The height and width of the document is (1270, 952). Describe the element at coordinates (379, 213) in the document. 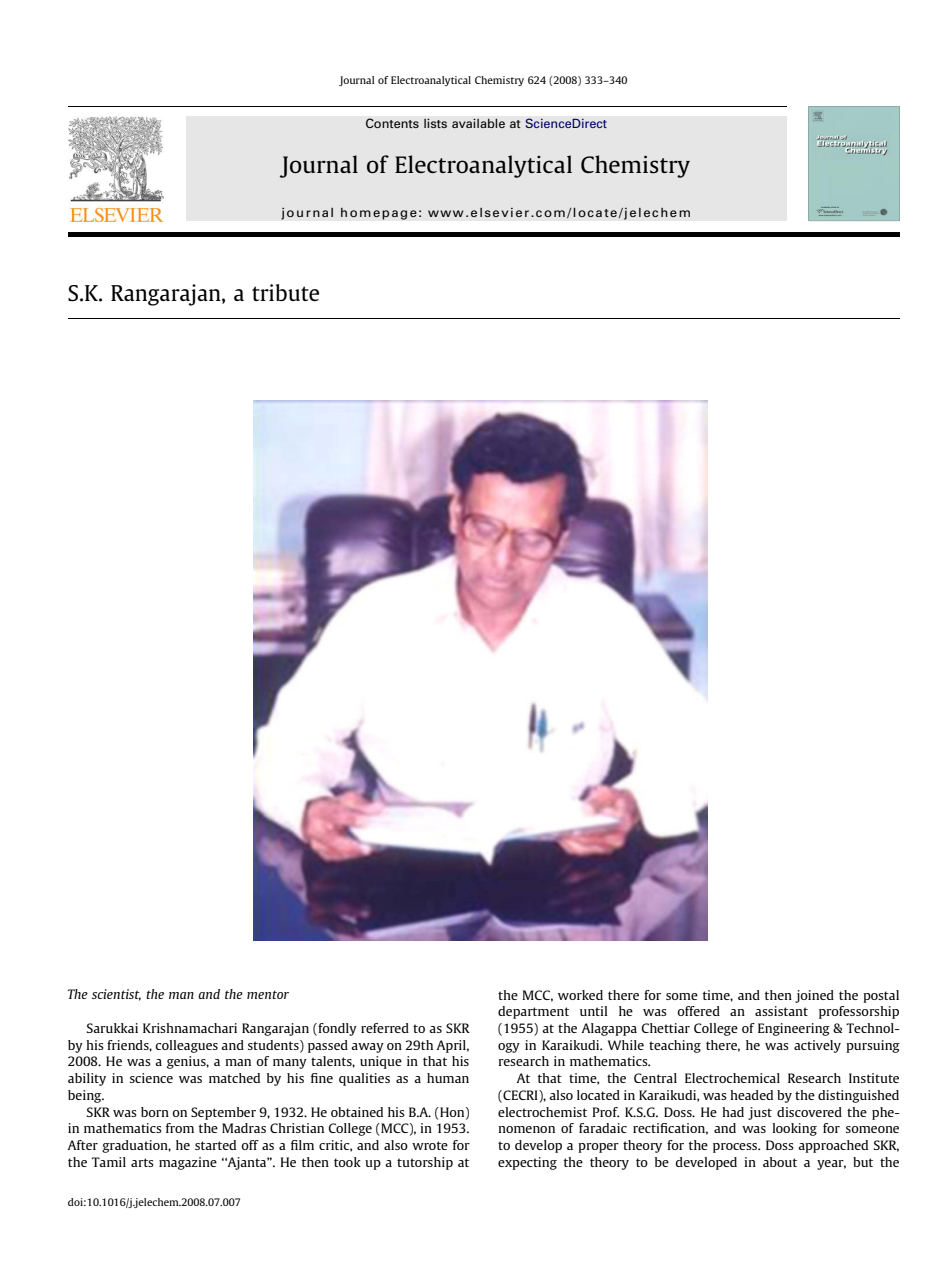

I see `homepage` at that location.
